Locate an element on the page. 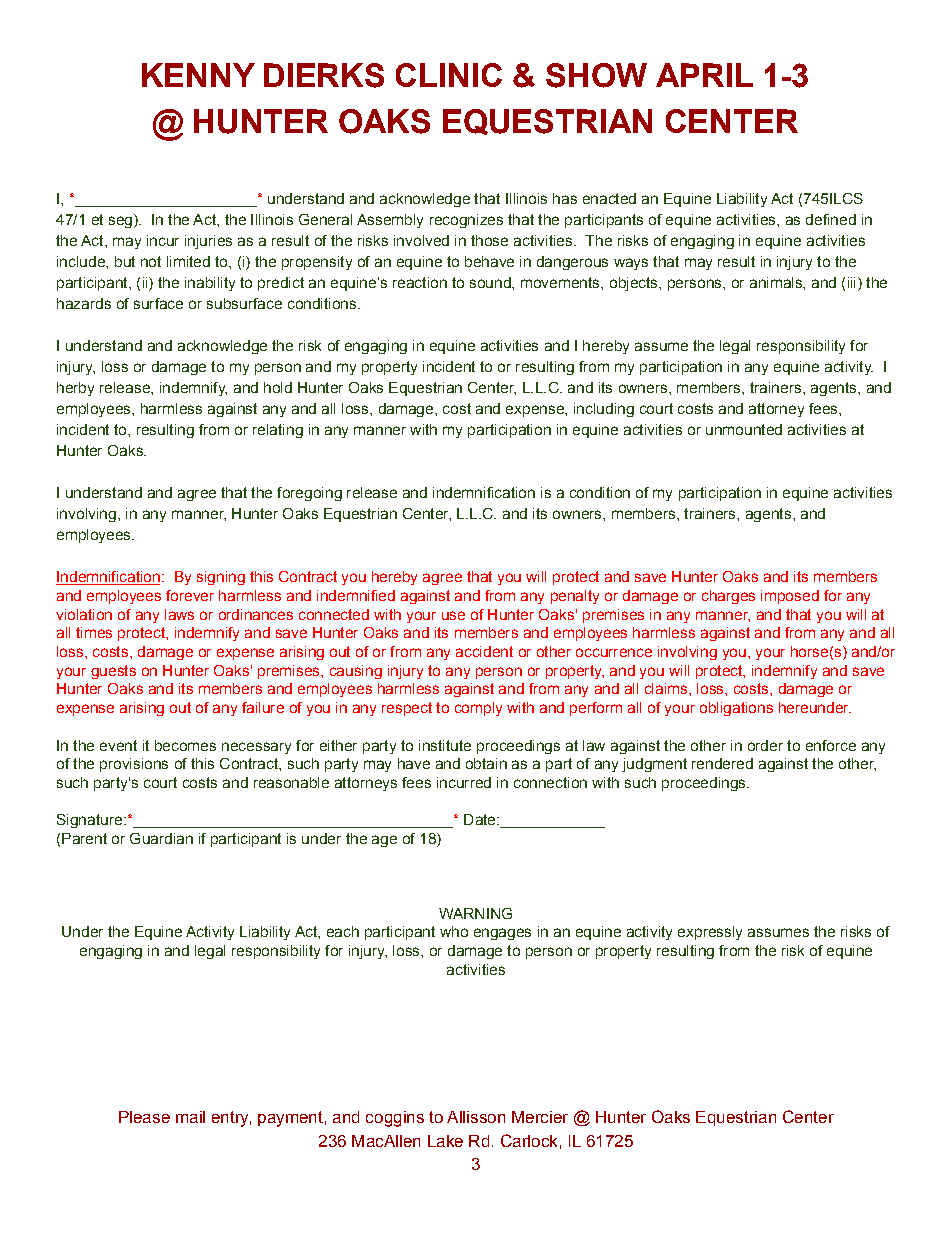 Image resolution: width=952 pixels, height=1233 pixels. mail is located at coordinates (190, 1117).
